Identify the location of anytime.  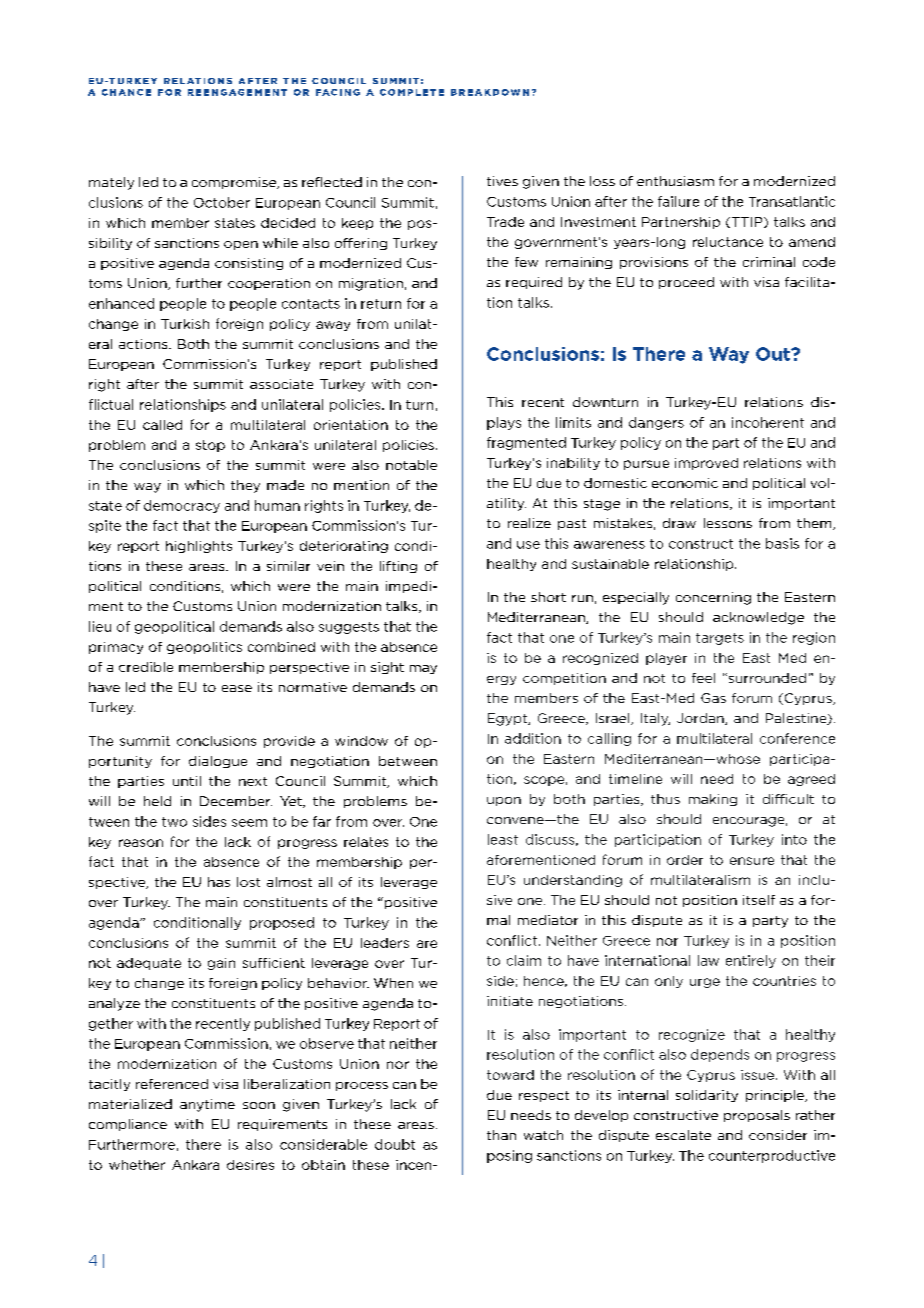
(207, 1105).
